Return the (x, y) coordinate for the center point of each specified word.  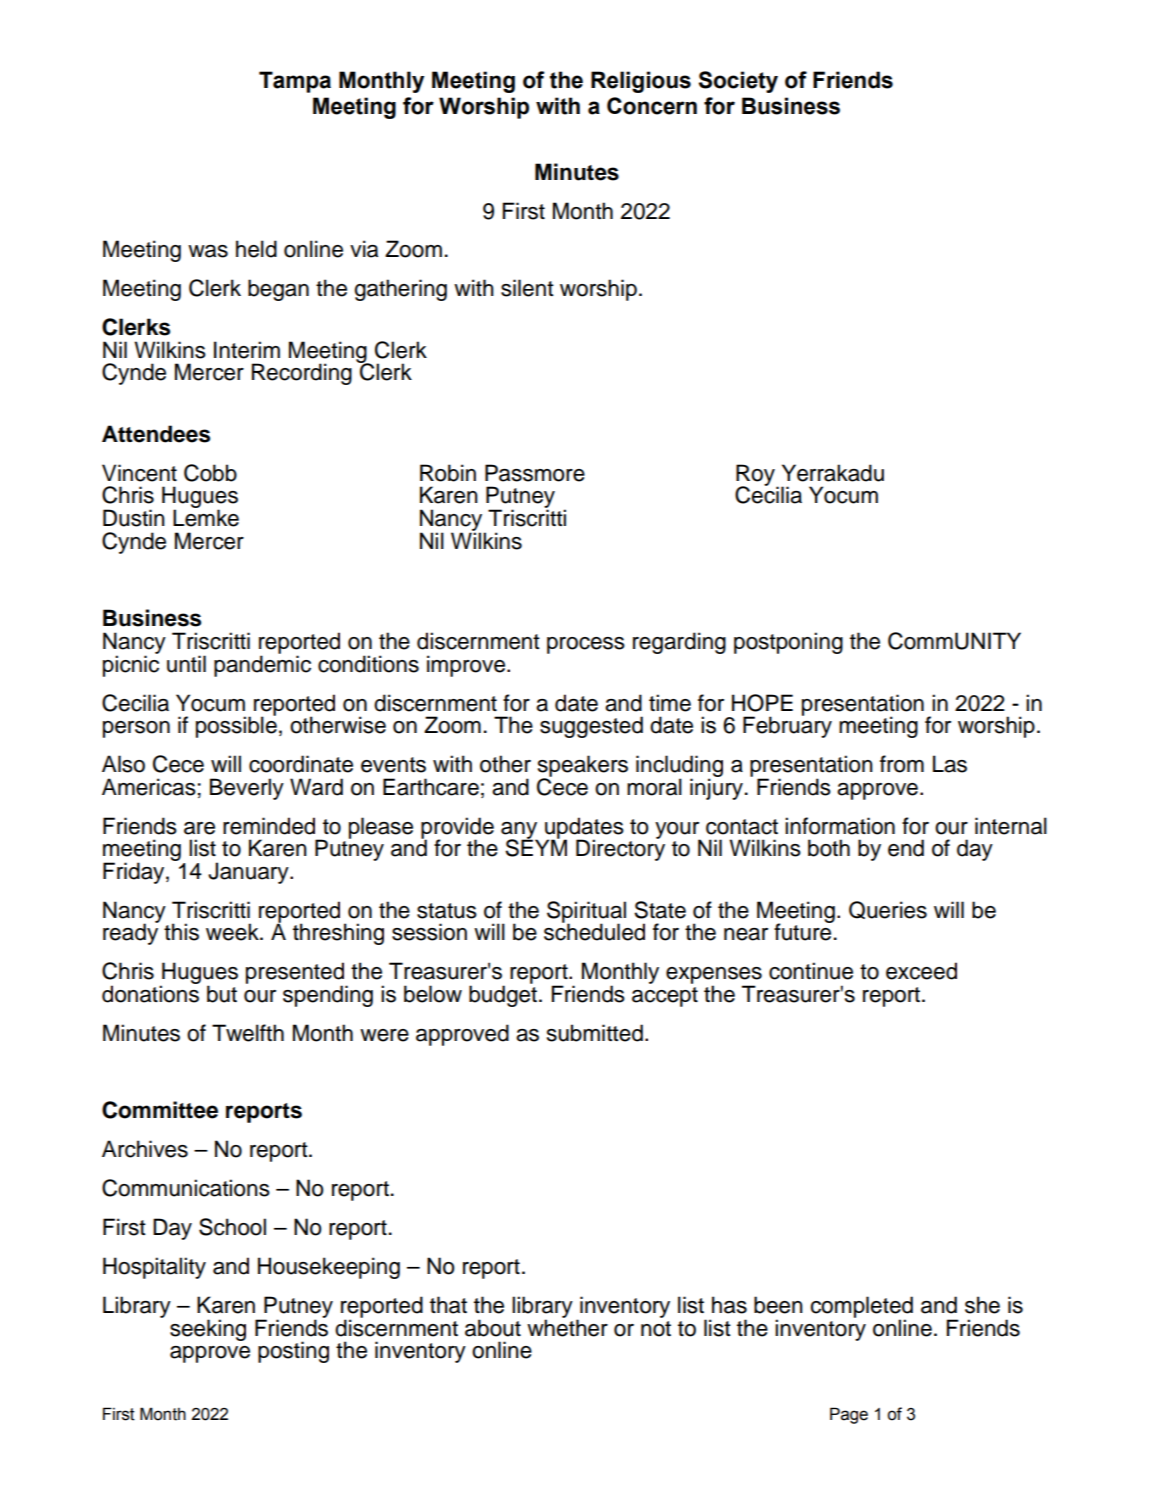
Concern (652, 106)
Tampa (295, 82)
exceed (921, 971)
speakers (583, 767)
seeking (208, 1330)
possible (236, 726)
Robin (448, 473)
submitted (595, 1033)
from (902, 764)
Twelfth (248, 1033)
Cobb (210, 473)
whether (567, 1327)
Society (738, 82)
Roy (756, 476)
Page (849, 1415)
